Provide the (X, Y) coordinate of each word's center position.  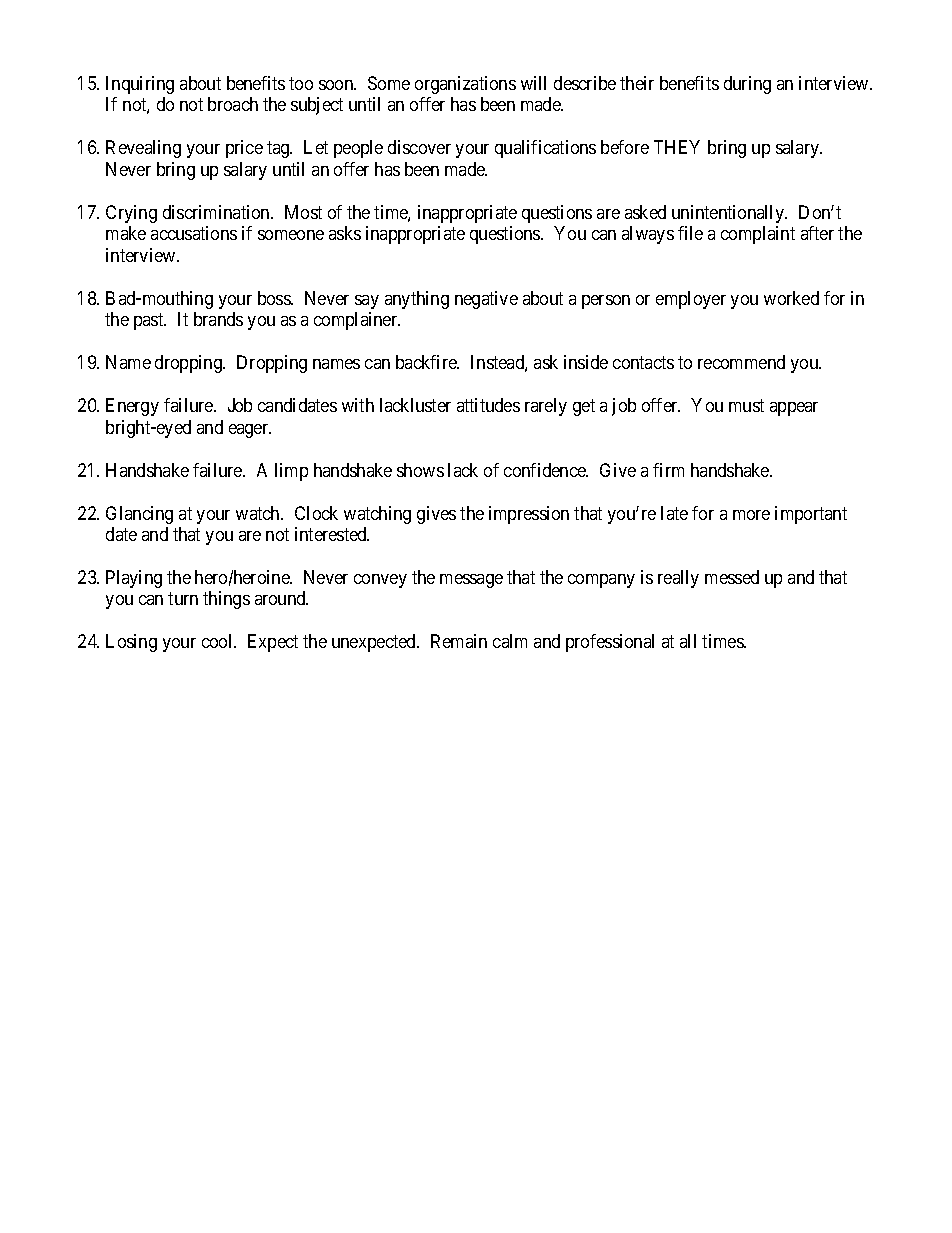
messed (732, 577)
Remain (459, 641)
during (747, 85)
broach (233, 104)
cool (218, 641)
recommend (741, 362)
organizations (465, 85)
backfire (427, 362)
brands (218, 319)
